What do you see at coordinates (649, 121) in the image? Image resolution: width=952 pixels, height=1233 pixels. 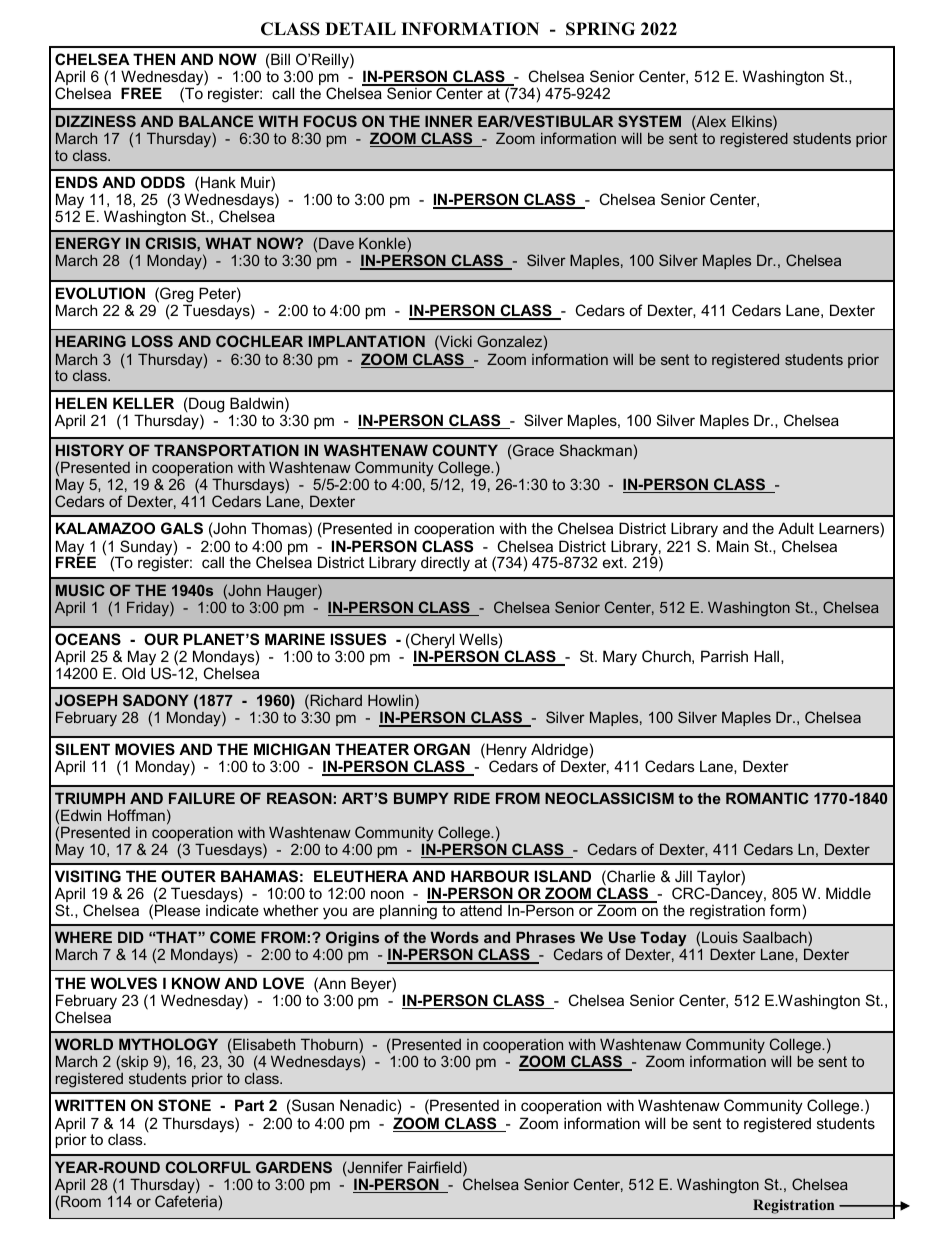 I see `SYSTEM` at bounding box center [649, 121].
